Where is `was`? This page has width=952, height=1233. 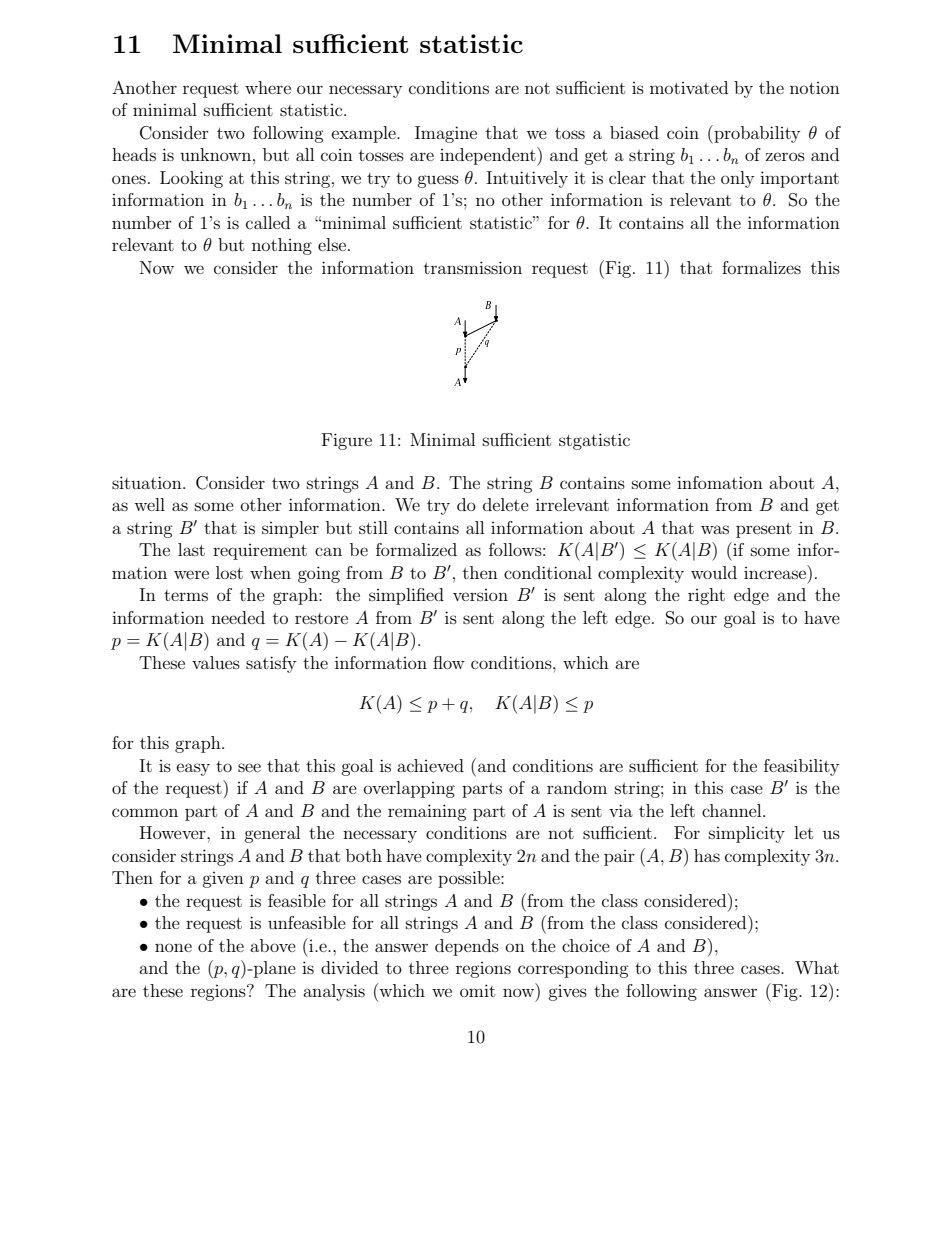 was is located at coordinates (715, 529).
